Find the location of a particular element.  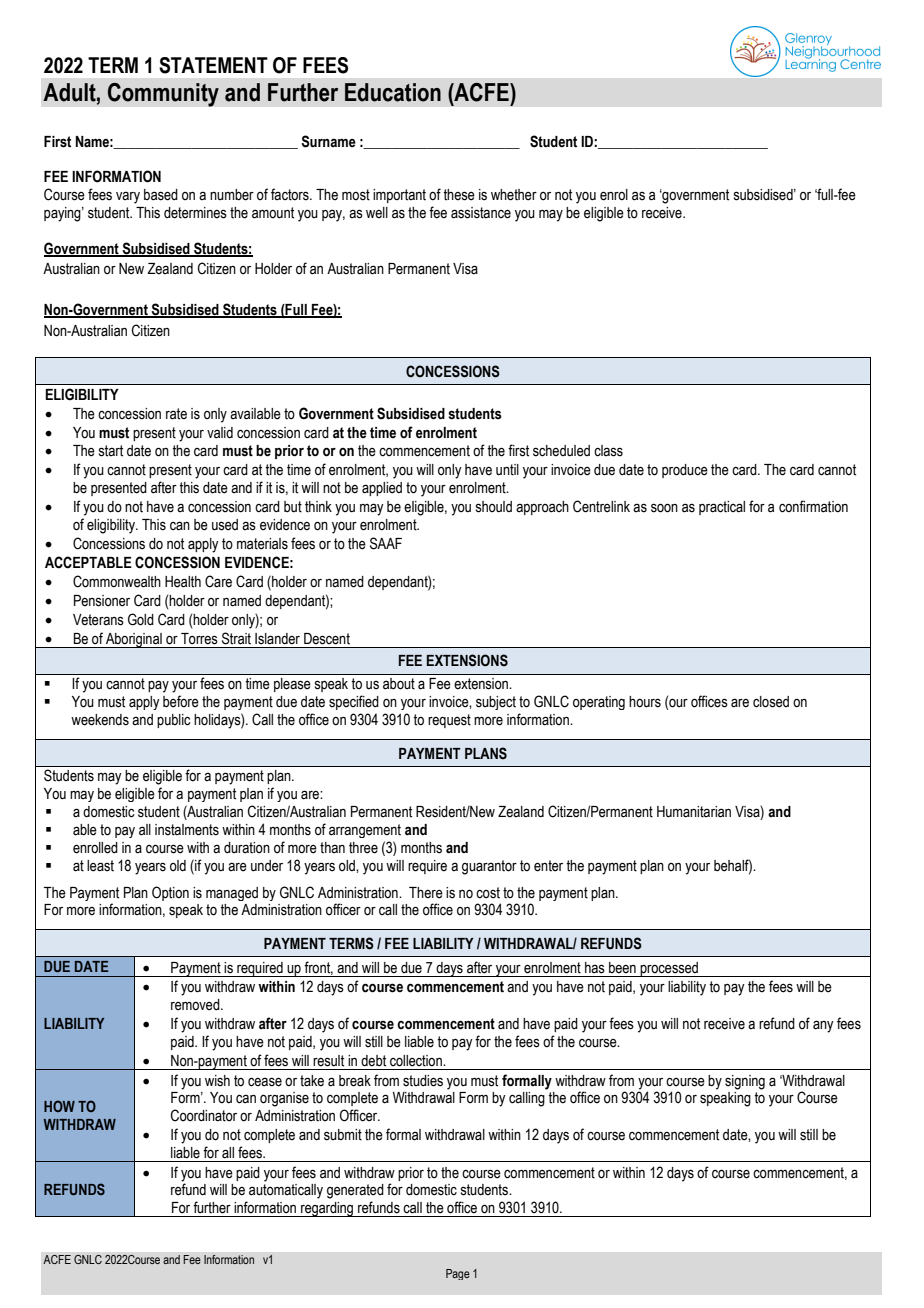

about is located at coordinates (399, 684).
